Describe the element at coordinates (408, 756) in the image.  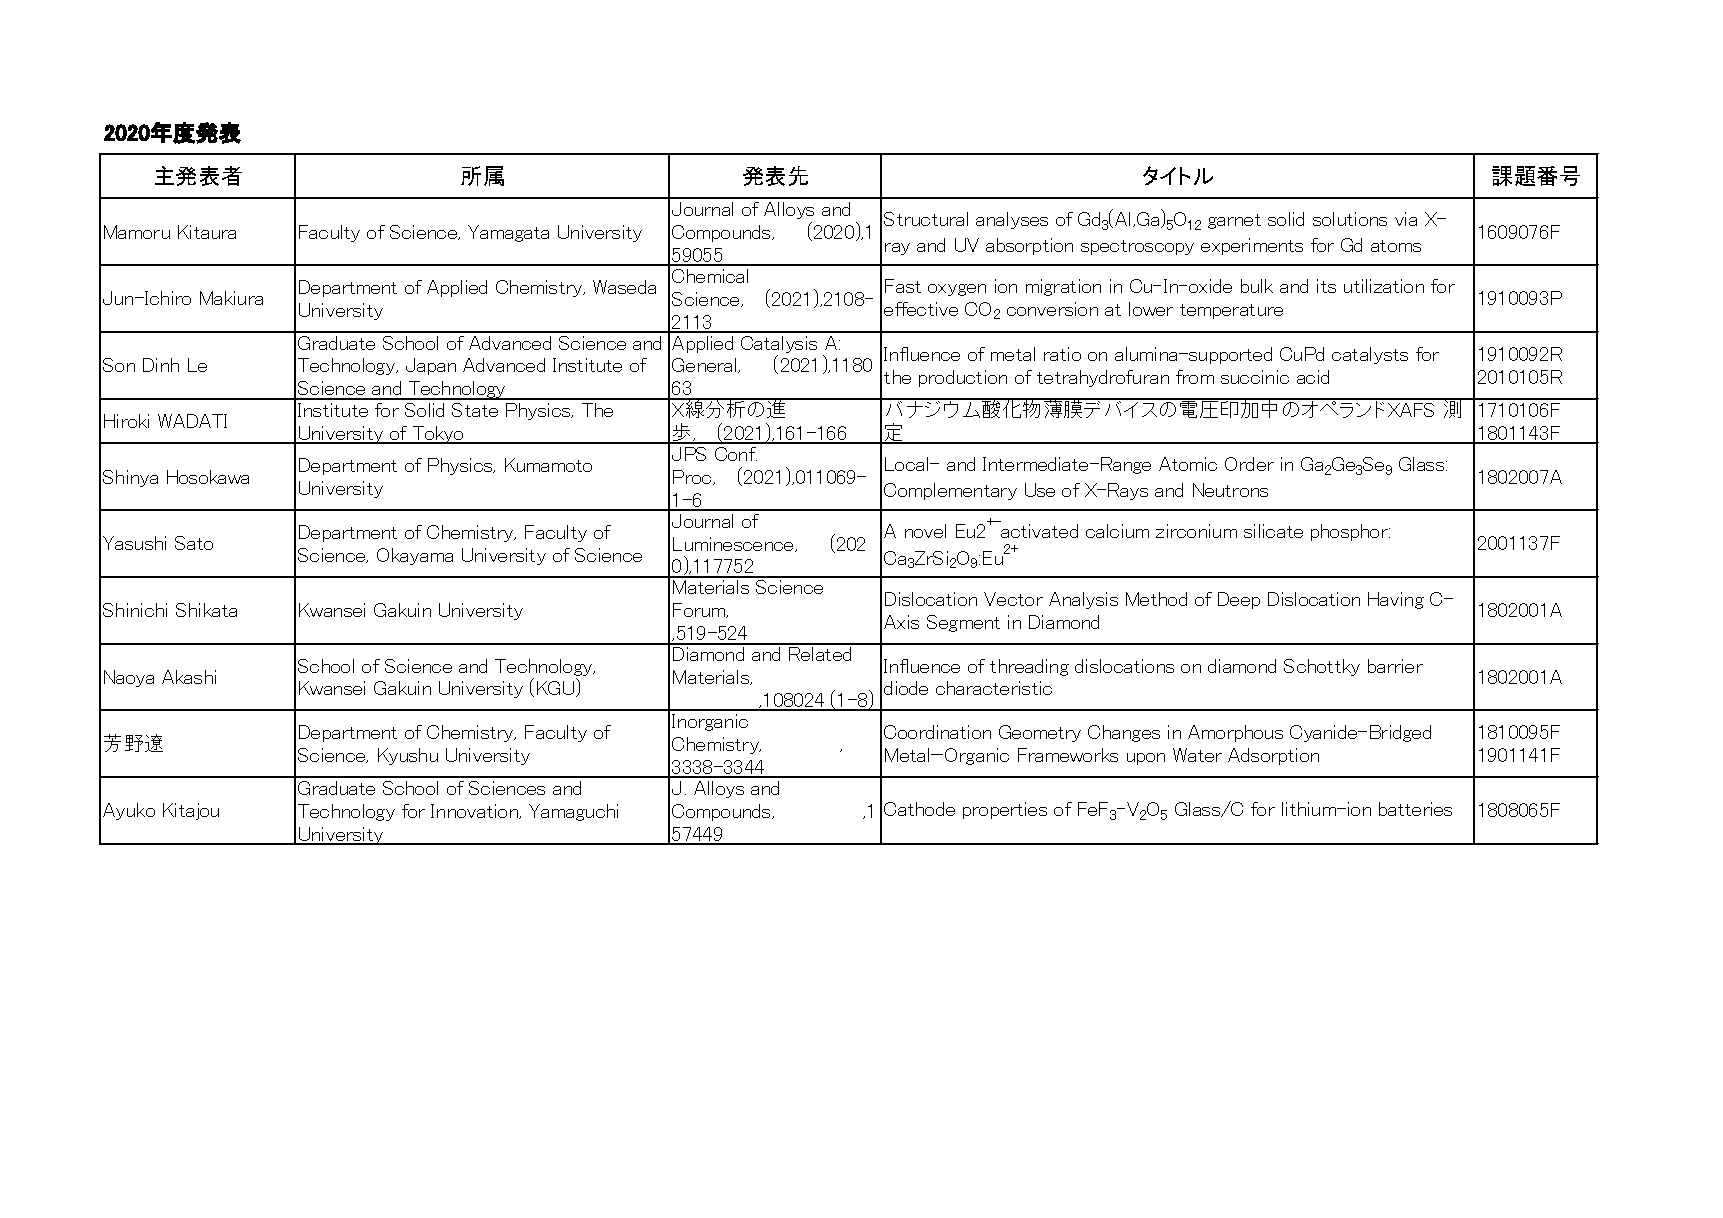
I see `Kyushu` at that location.
